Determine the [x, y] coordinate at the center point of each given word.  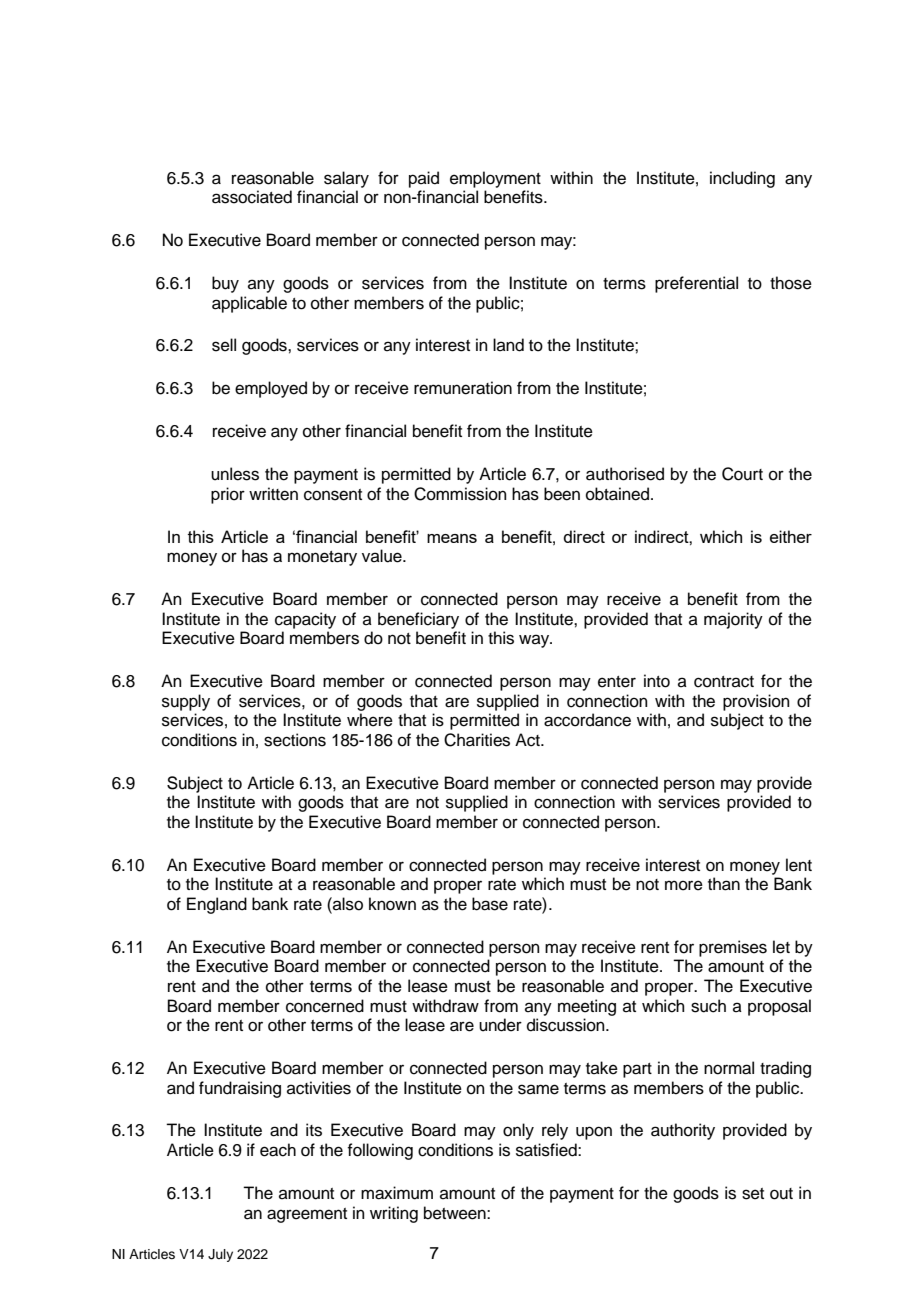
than [724, 884]
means [452, 538]
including [742, 179]
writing [394, 1214]
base [490, 904]
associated [252, 197]
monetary [322, 558]
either [791, 536]
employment [495, 179]
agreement [307, 1215]
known [392, 904]
